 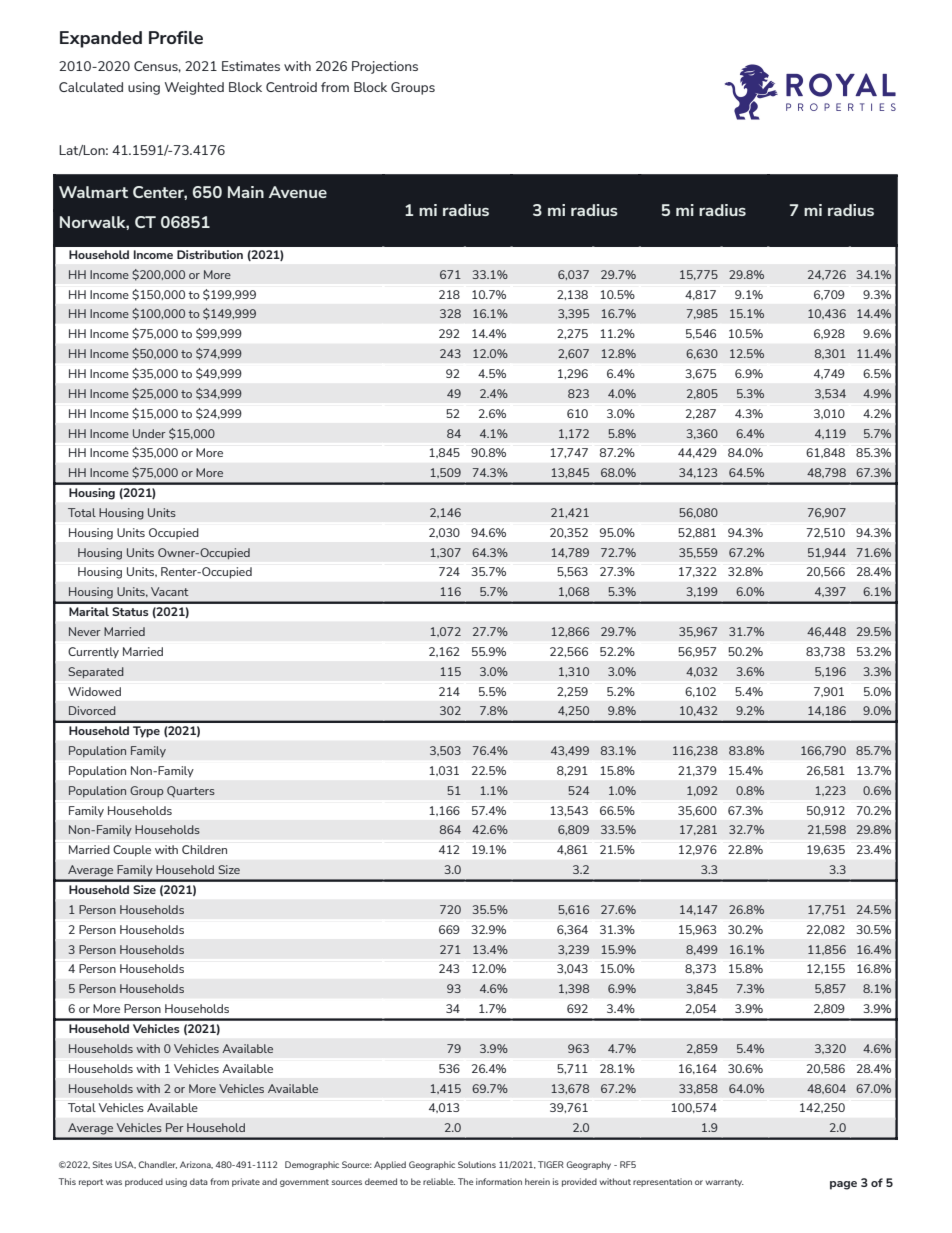 What do you see at coordinates (204, 849) in the screenshot?
I see `Children` at bounding box center [204, 849].
